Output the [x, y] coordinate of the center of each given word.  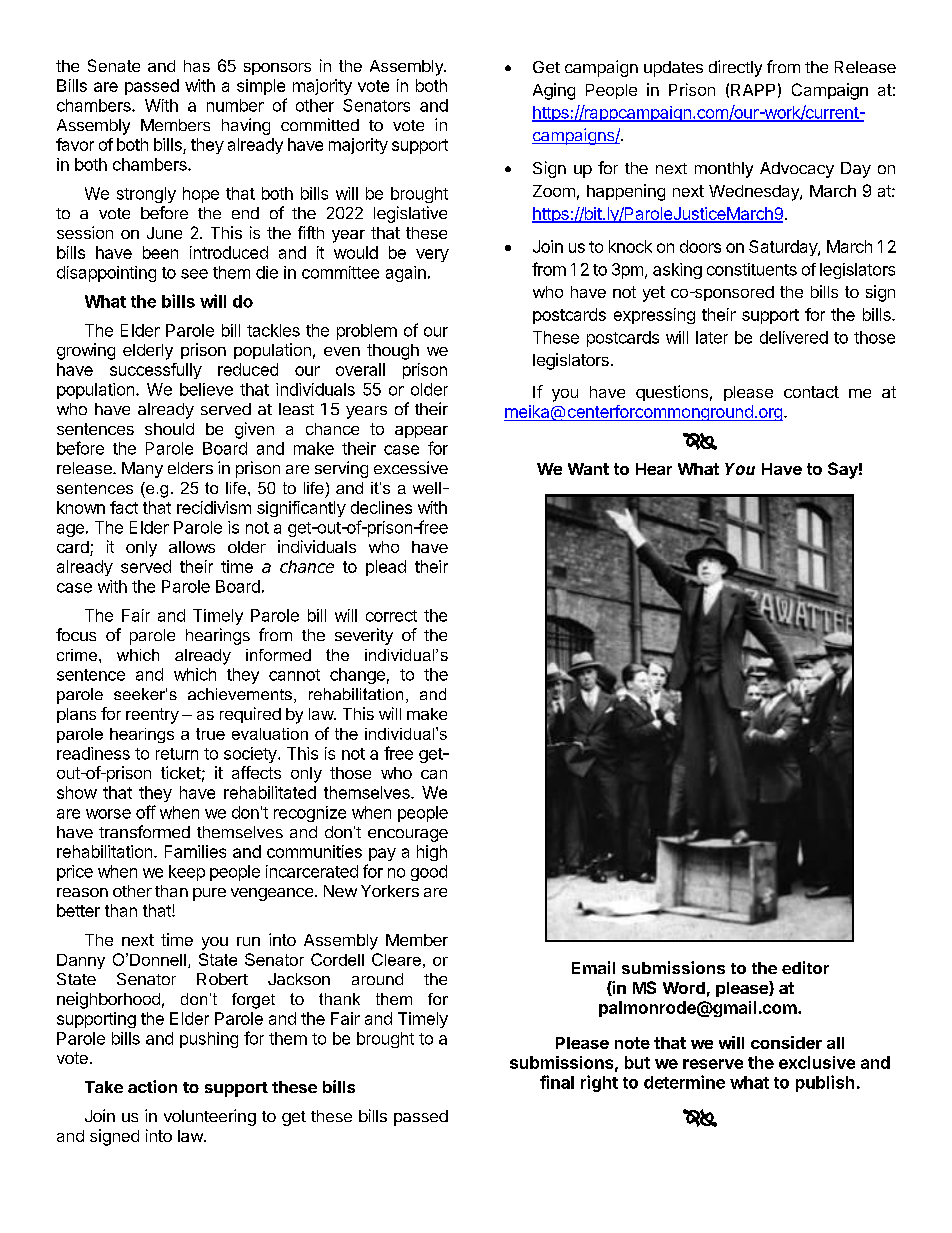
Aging [554, 91]
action [152, 1086]
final [557, 1082]
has [197, 66]
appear [421, 432]
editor [805, 967]
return [177, 754]
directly [735, 68]
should [169, 429]
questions [672, 393]
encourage [408, 835]
